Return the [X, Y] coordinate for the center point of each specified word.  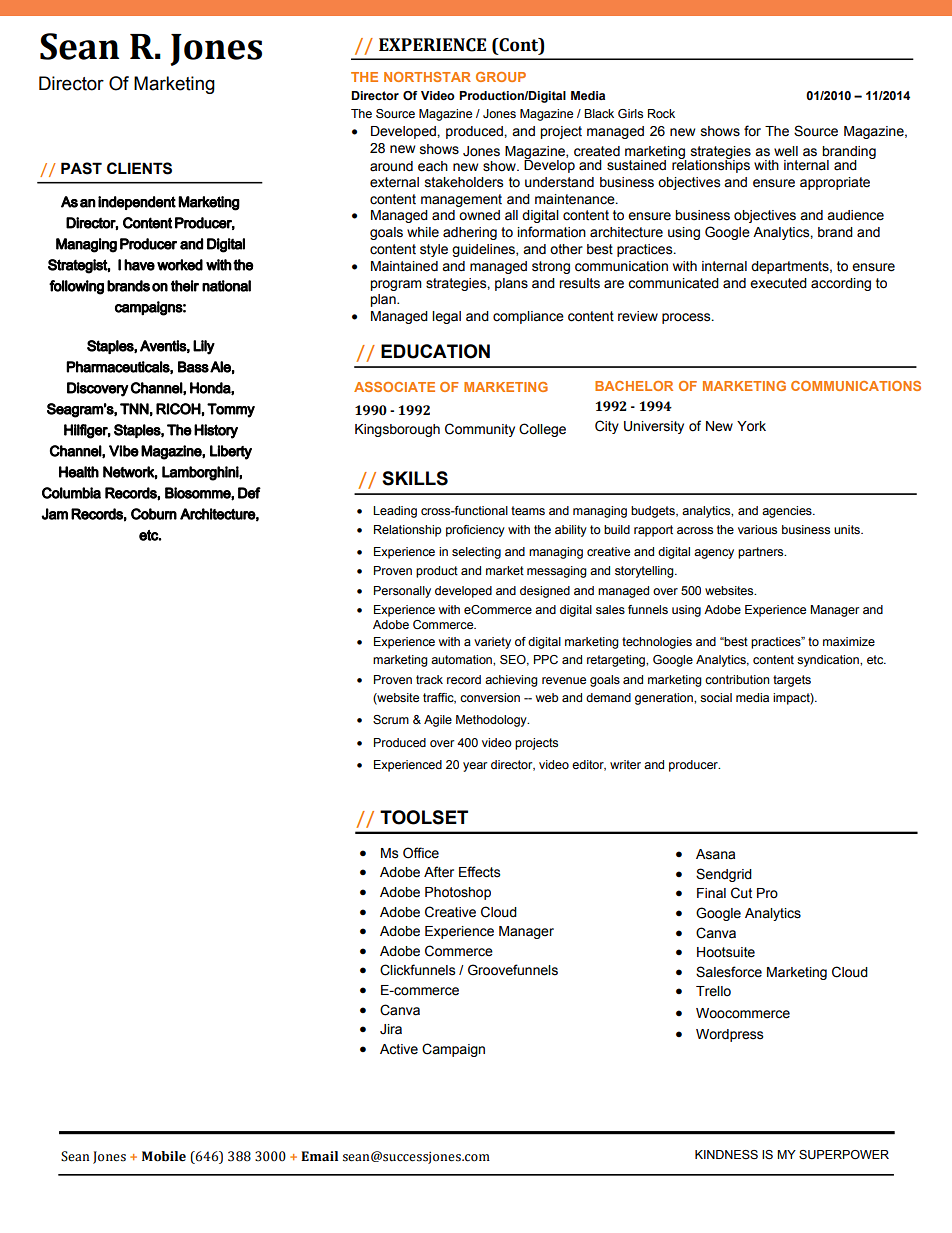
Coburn [154, 514]
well [786, 151]
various [757, 529]
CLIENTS [139, 168]
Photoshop [458, 893]
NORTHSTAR [427, 77]
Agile [438, 721]
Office [421, 853]
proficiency [475, 531]
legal [446, 317]
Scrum [391, 719]
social [716, 697]
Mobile [164, 1156]
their [185, 286]
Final [711, 893]
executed [778, 283]
